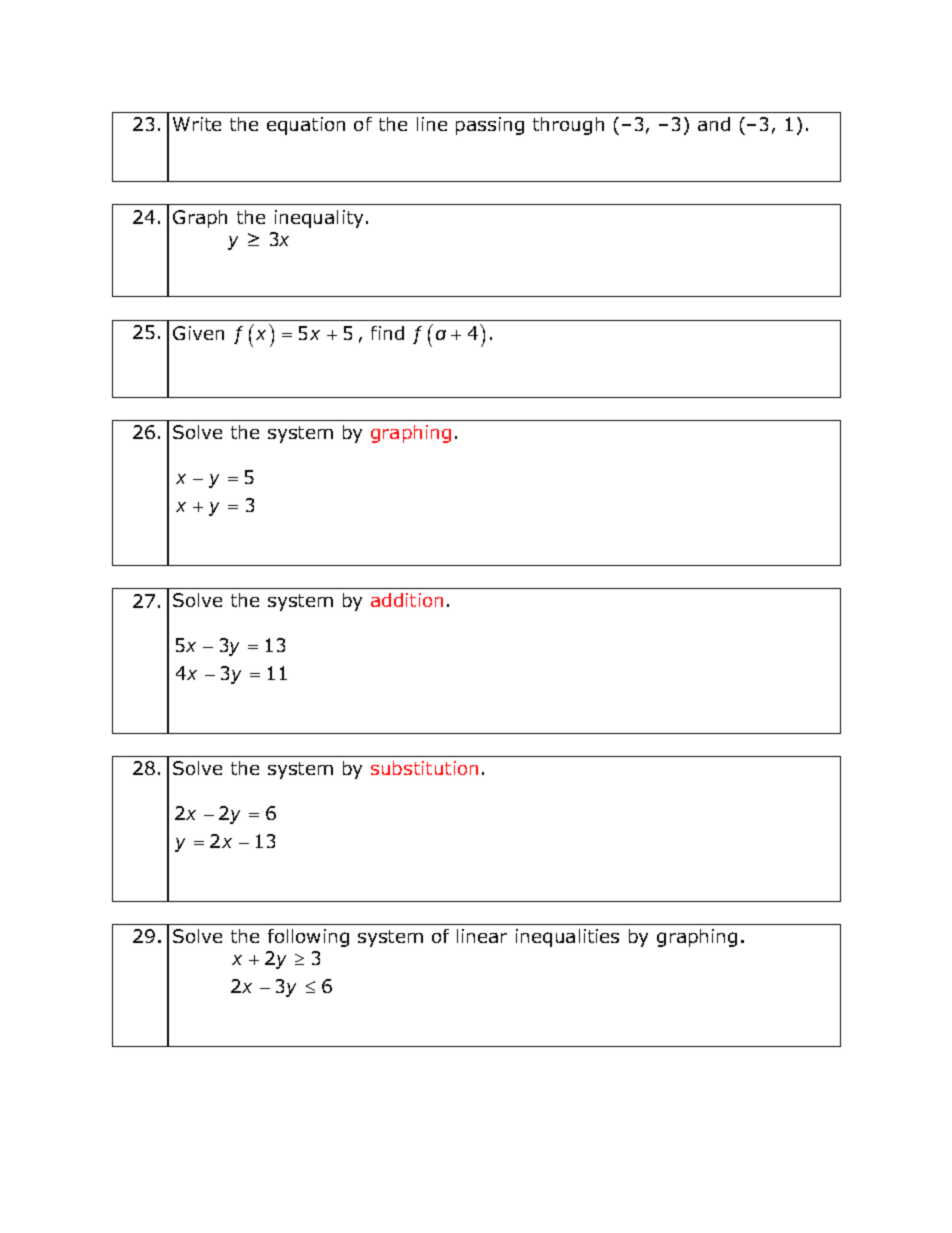 The image size is (952, 1233). What do you see at coordinates (490, 126) in the screenshot?
I see `passing` at bounding box center [490, 126].
